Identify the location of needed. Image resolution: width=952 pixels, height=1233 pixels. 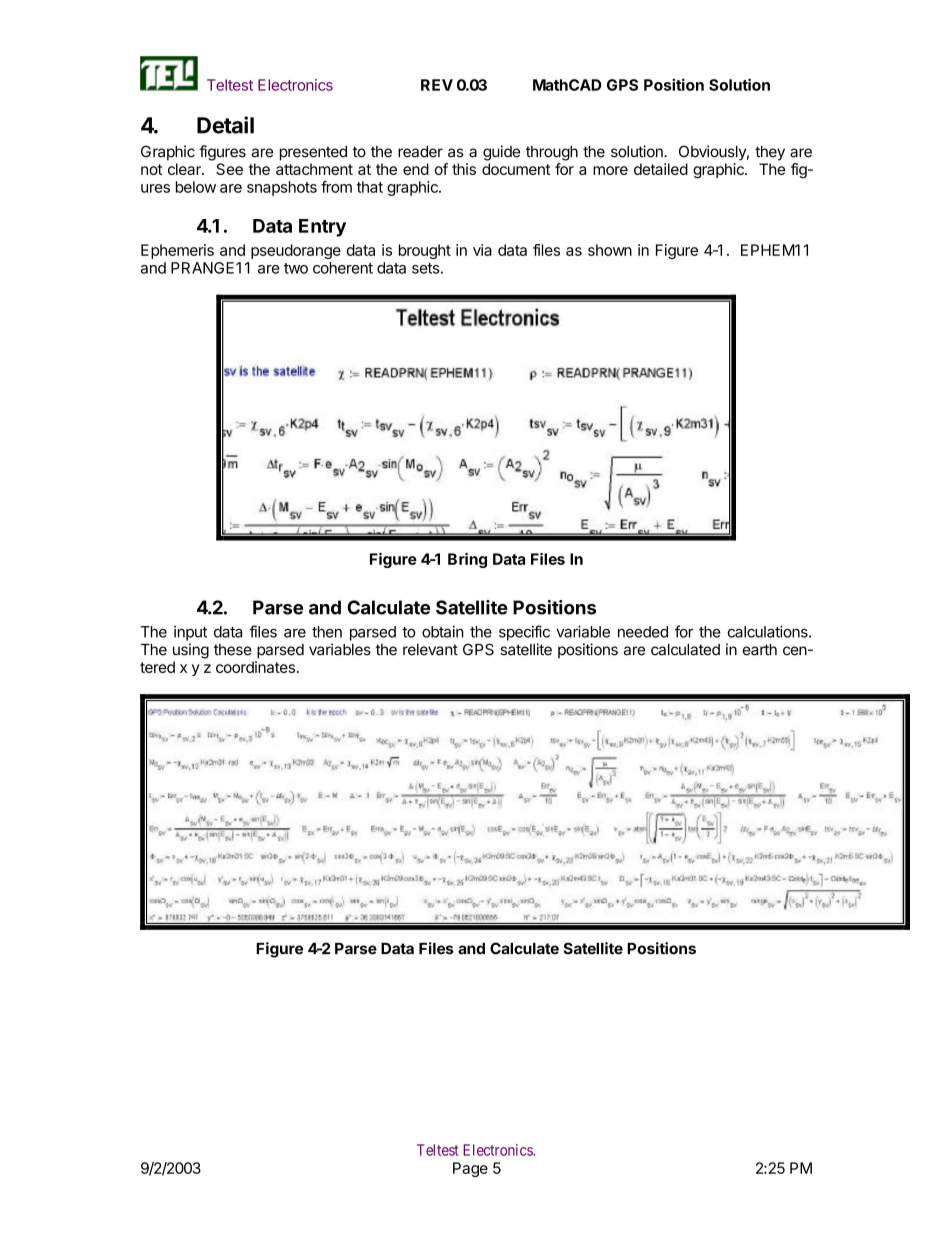
(643, 632).
